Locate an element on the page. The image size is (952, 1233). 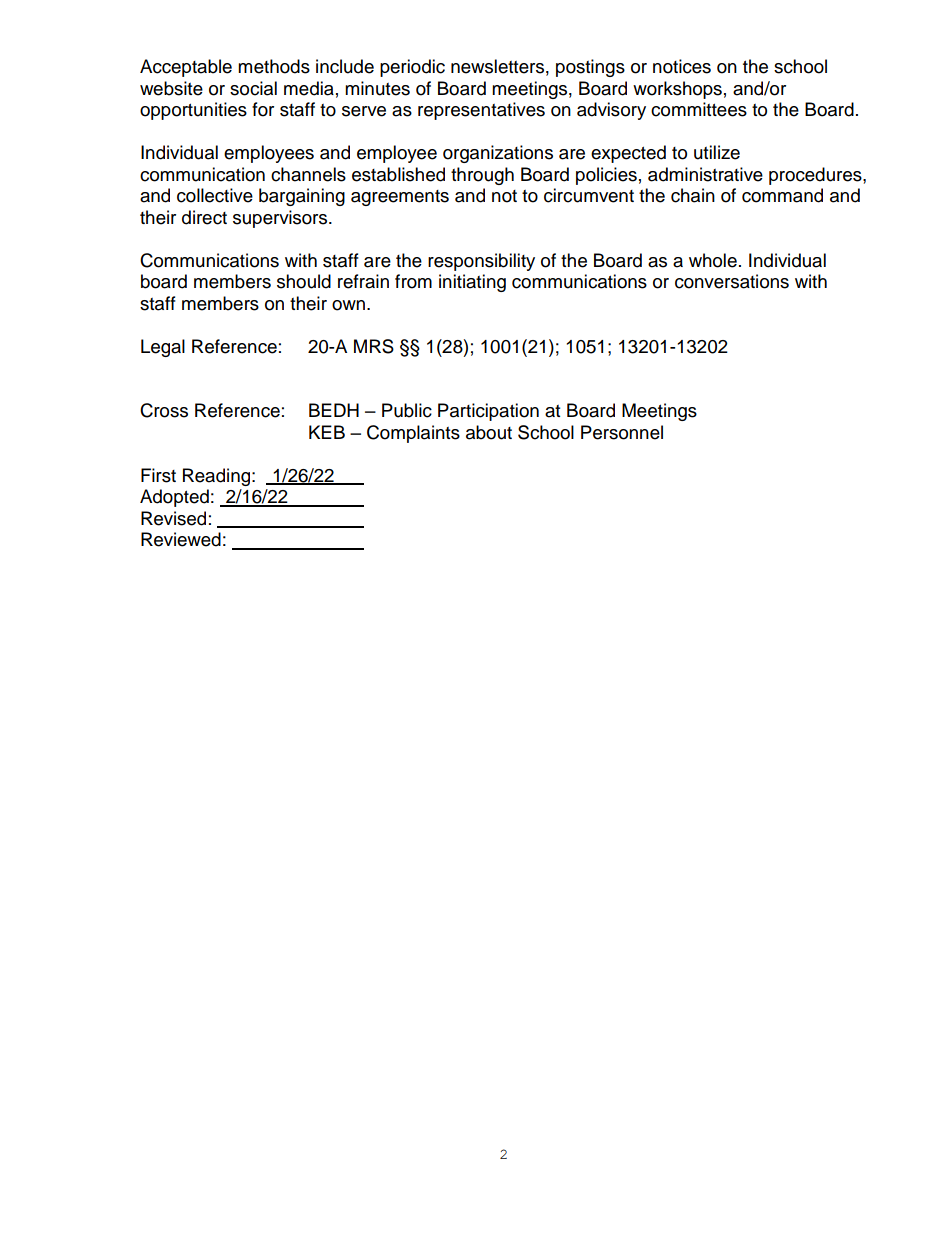
about is located at coordinates (489, 432).
